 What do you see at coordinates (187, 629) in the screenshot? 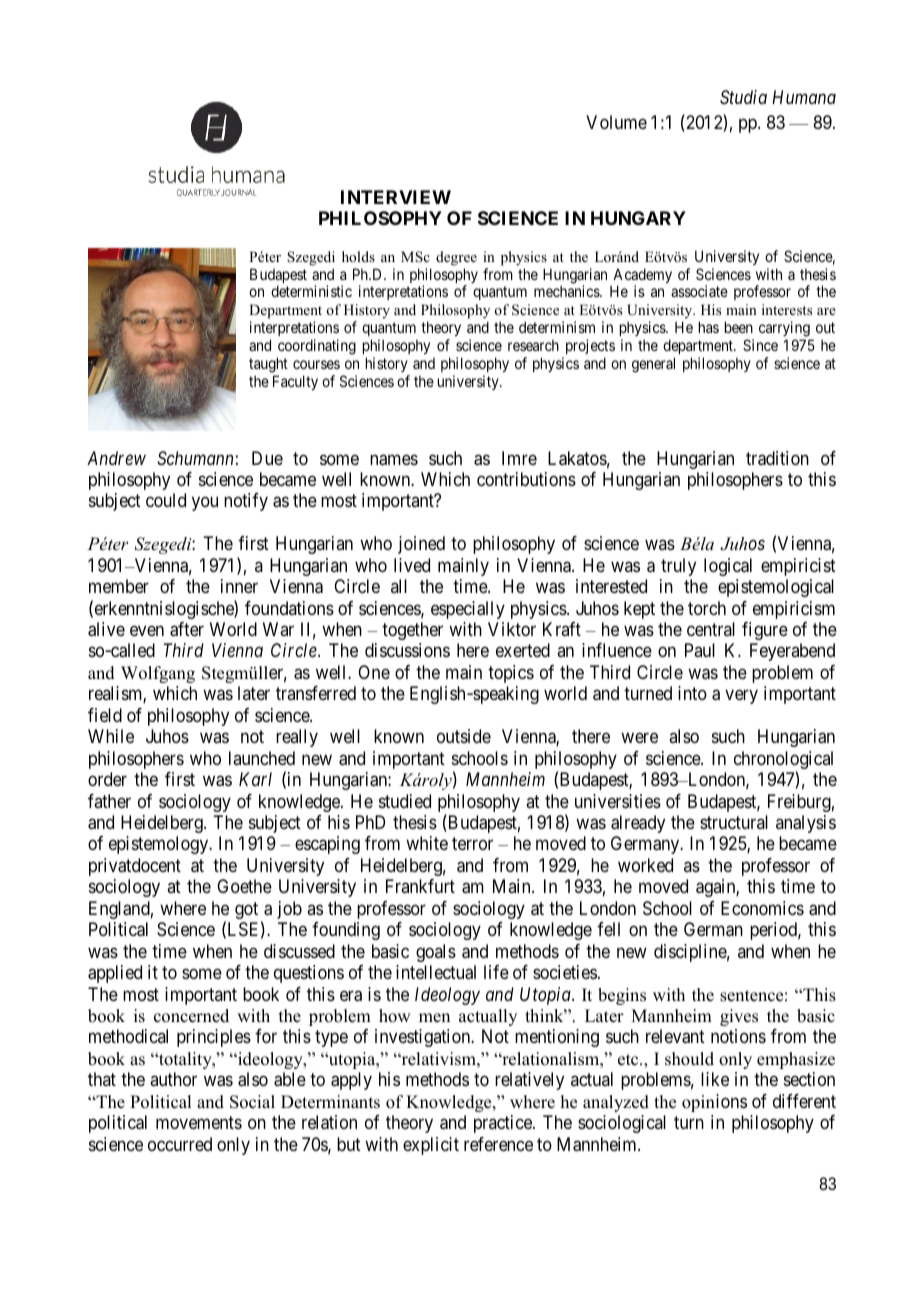
I see `after` at bounding box center [187, 629].
